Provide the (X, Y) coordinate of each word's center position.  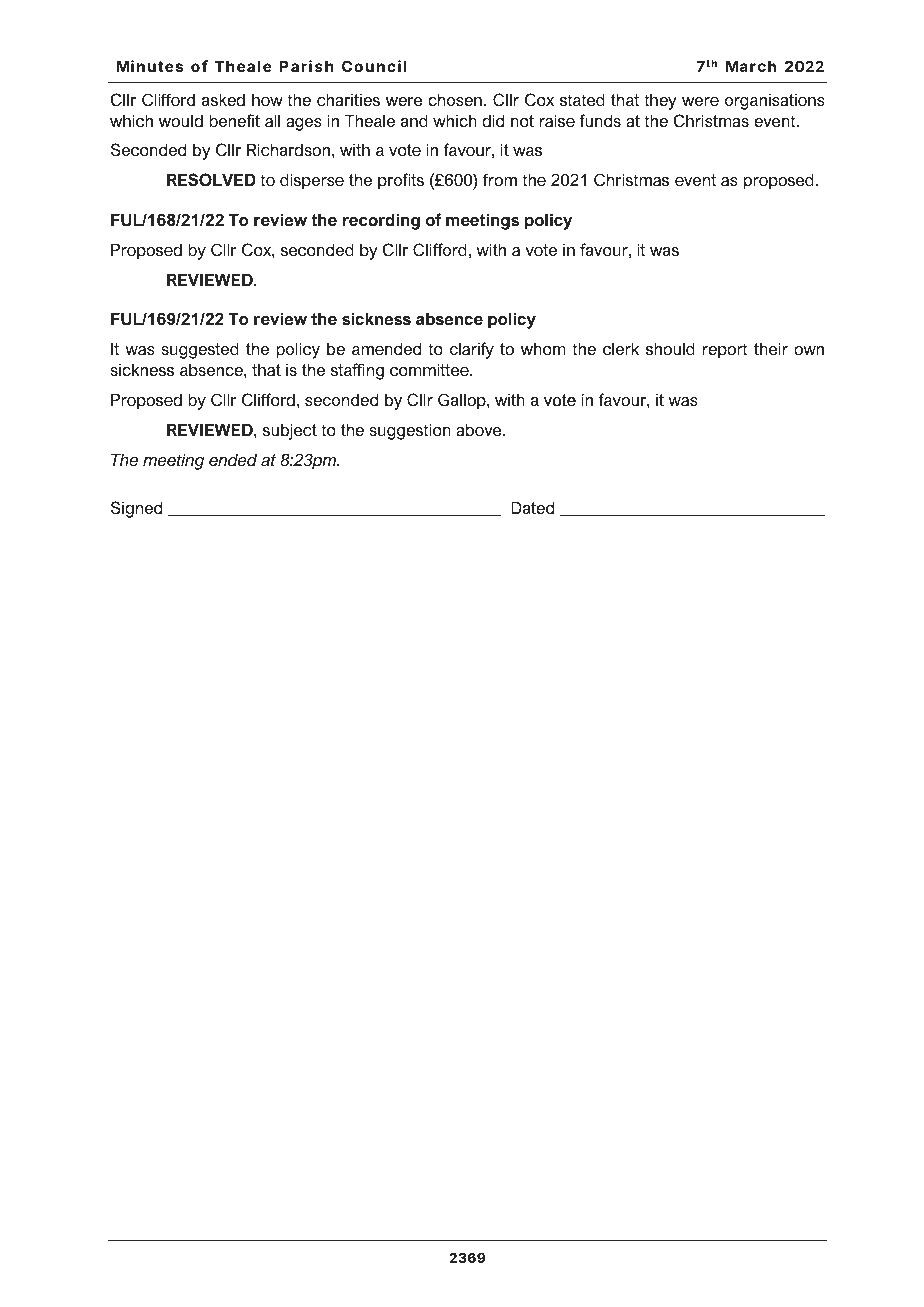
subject (290, 431)
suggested (200, 350)
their (771, 348)
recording (381, 221)
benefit (234, 120)
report (725, 351)
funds (600, 120)
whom (543, 348)
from (500, 179)
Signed (136, 509)
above (480, 429)
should (670, 348)
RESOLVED (211, 179)
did (493, 120)
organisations (775, 101)
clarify (472, 350)
